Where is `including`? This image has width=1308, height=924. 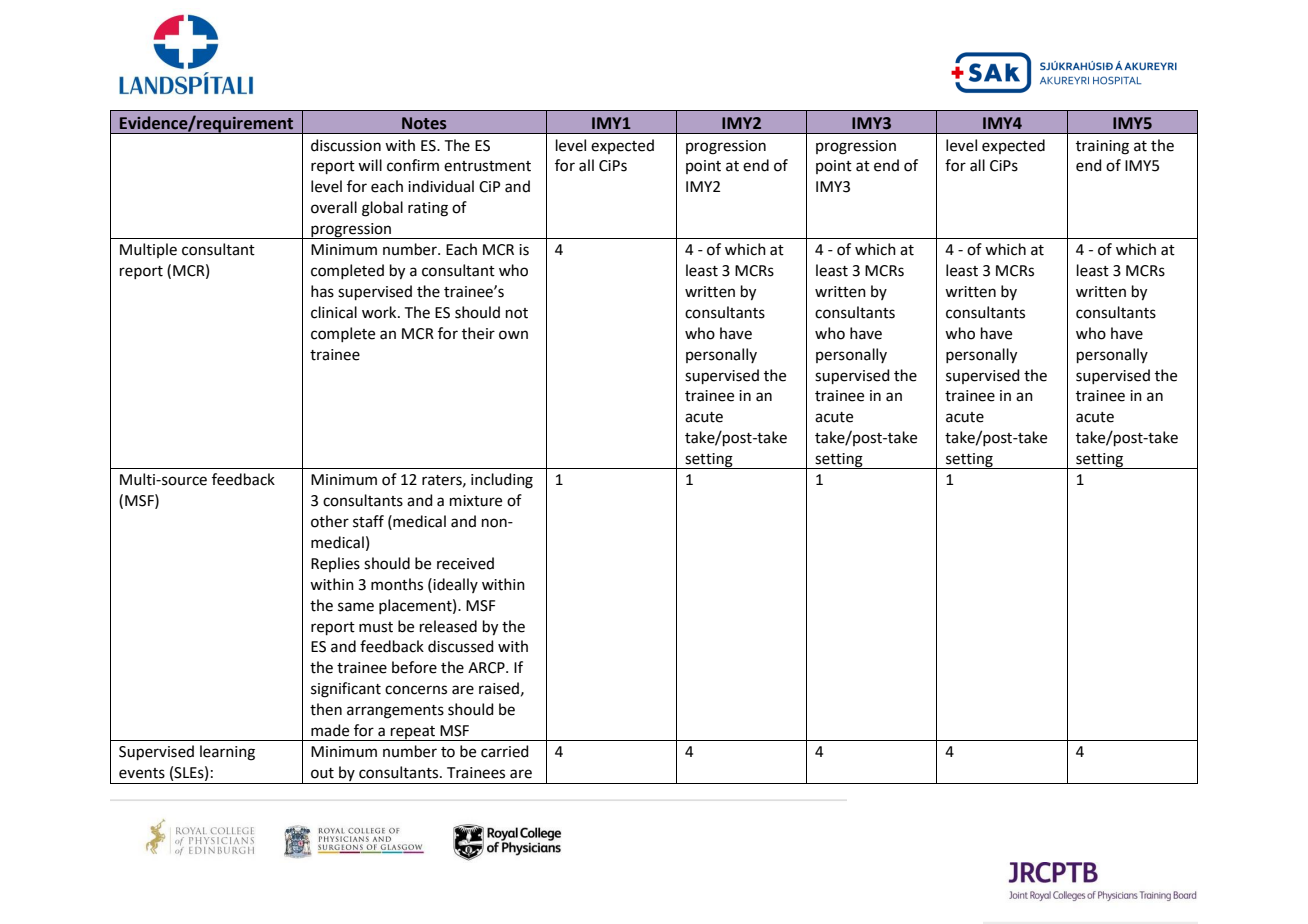
including is located at coordinates (502, 481).
